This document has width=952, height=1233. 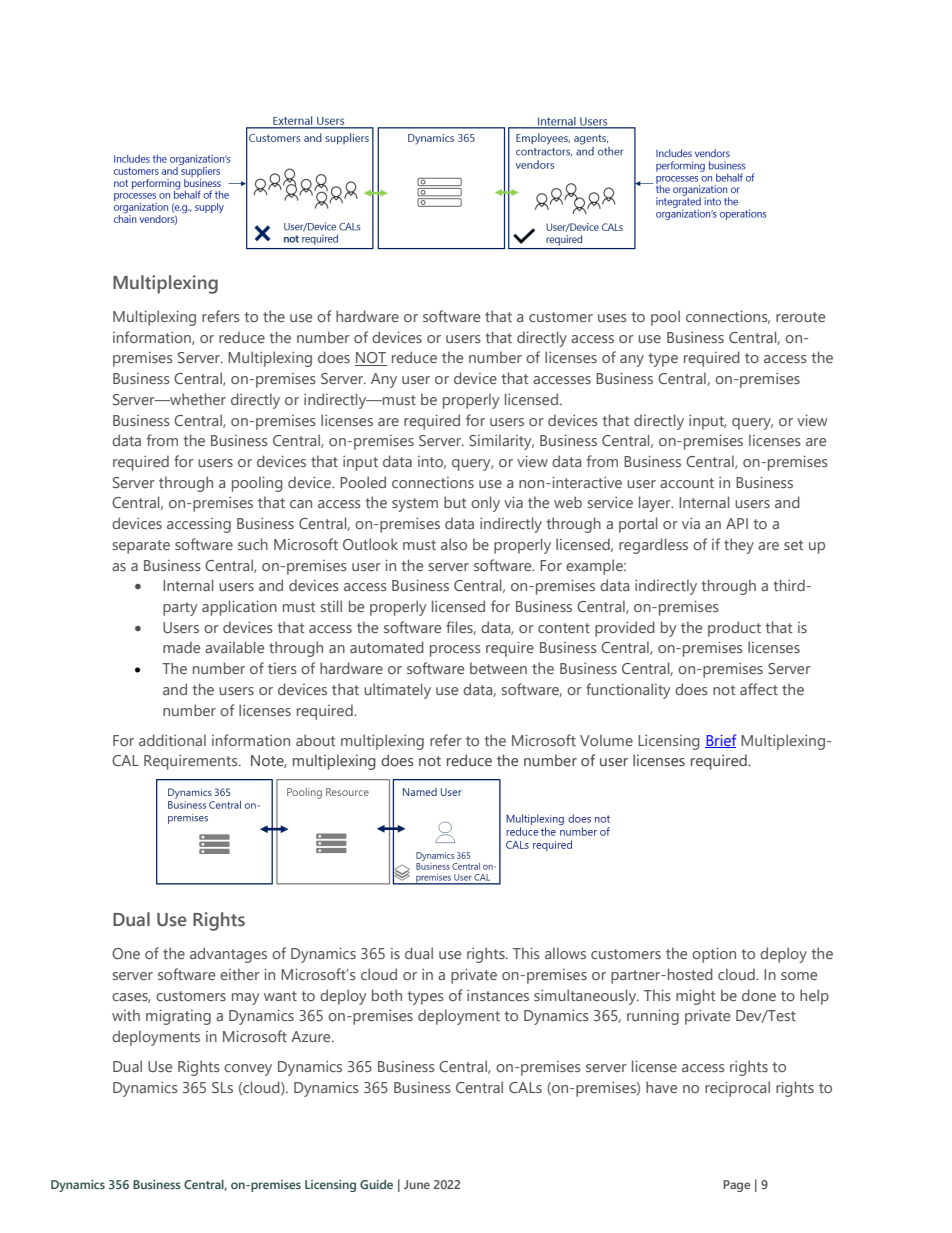 I want to click on advantages, so click(x=228, y=955).
